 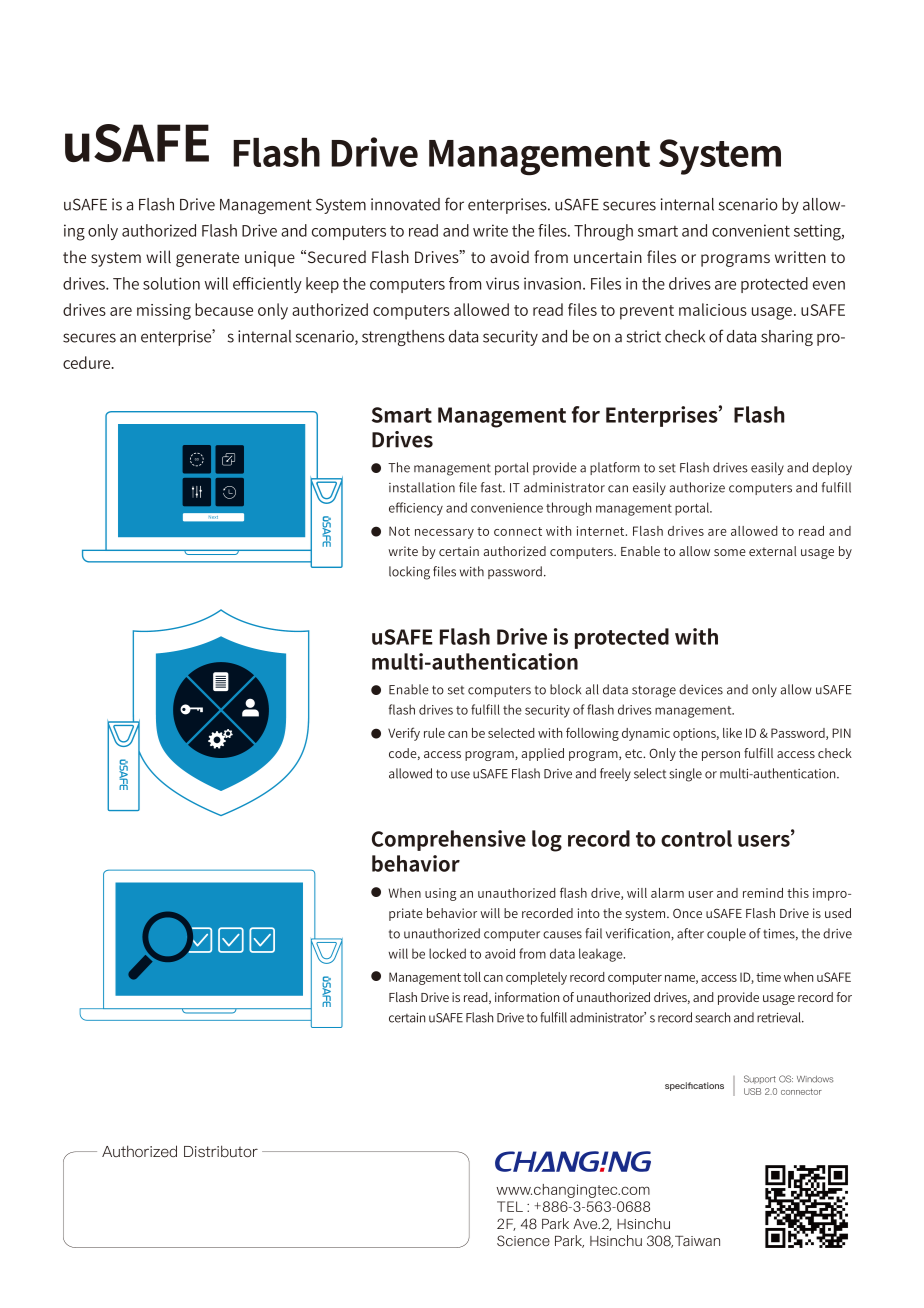 What do you see at coordinates (502, 283) in the screenshot?
I see `virus` at bounding box center [502, 283].
